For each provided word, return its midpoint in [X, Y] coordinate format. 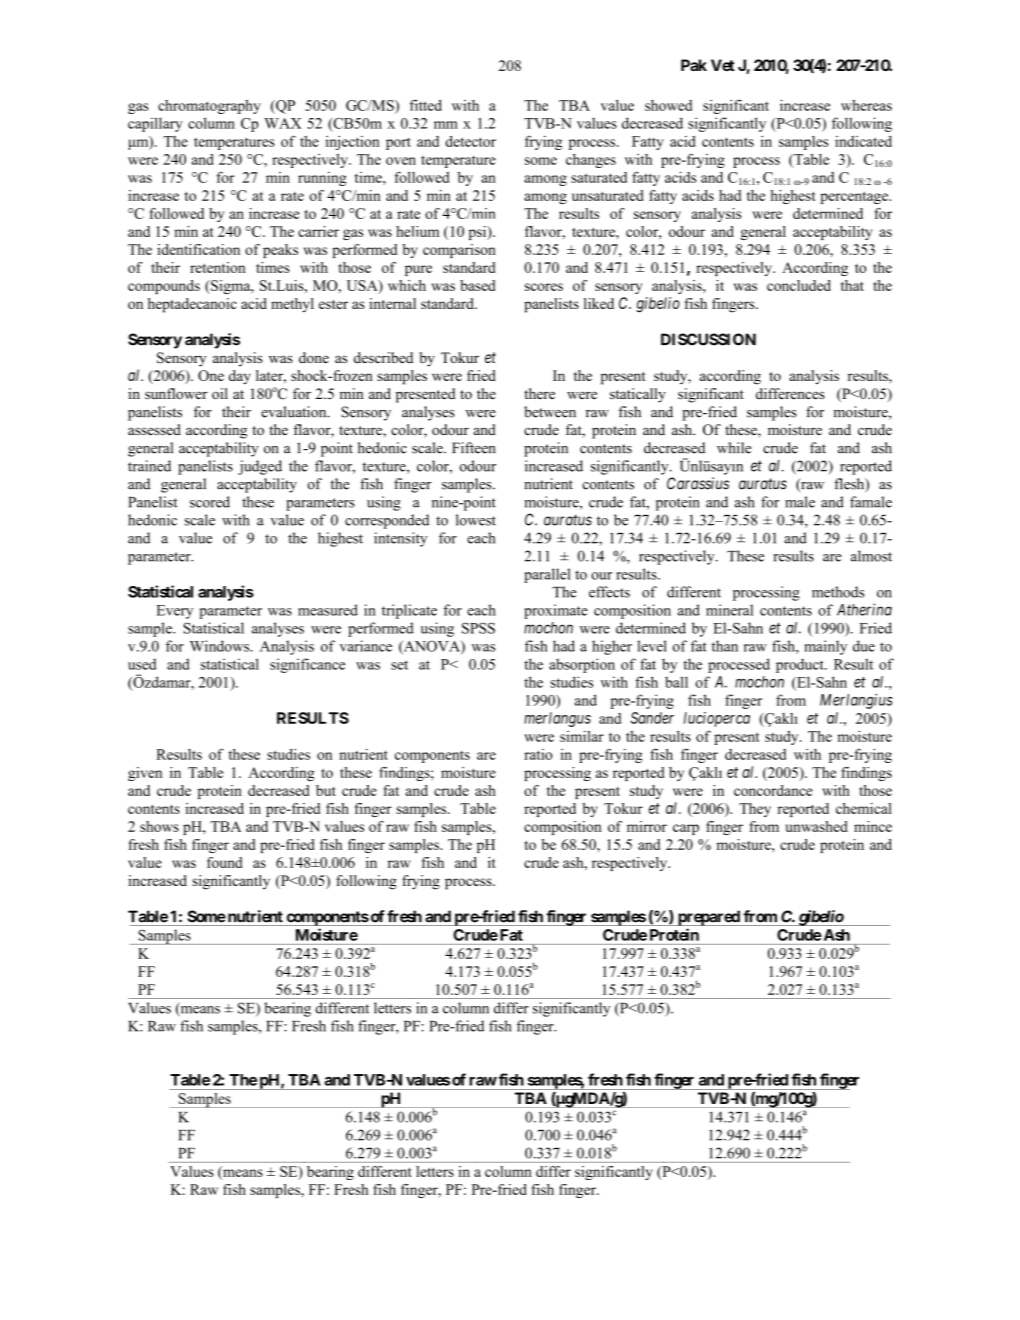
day [240, 377]
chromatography [209, 107]
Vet [723, 65]
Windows [221, 646]
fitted [426, 105]
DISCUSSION [708, 339]
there [539, 393]
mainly [825, 647]
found [225, 862]
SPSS [478, 628]
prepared [709, 918]
